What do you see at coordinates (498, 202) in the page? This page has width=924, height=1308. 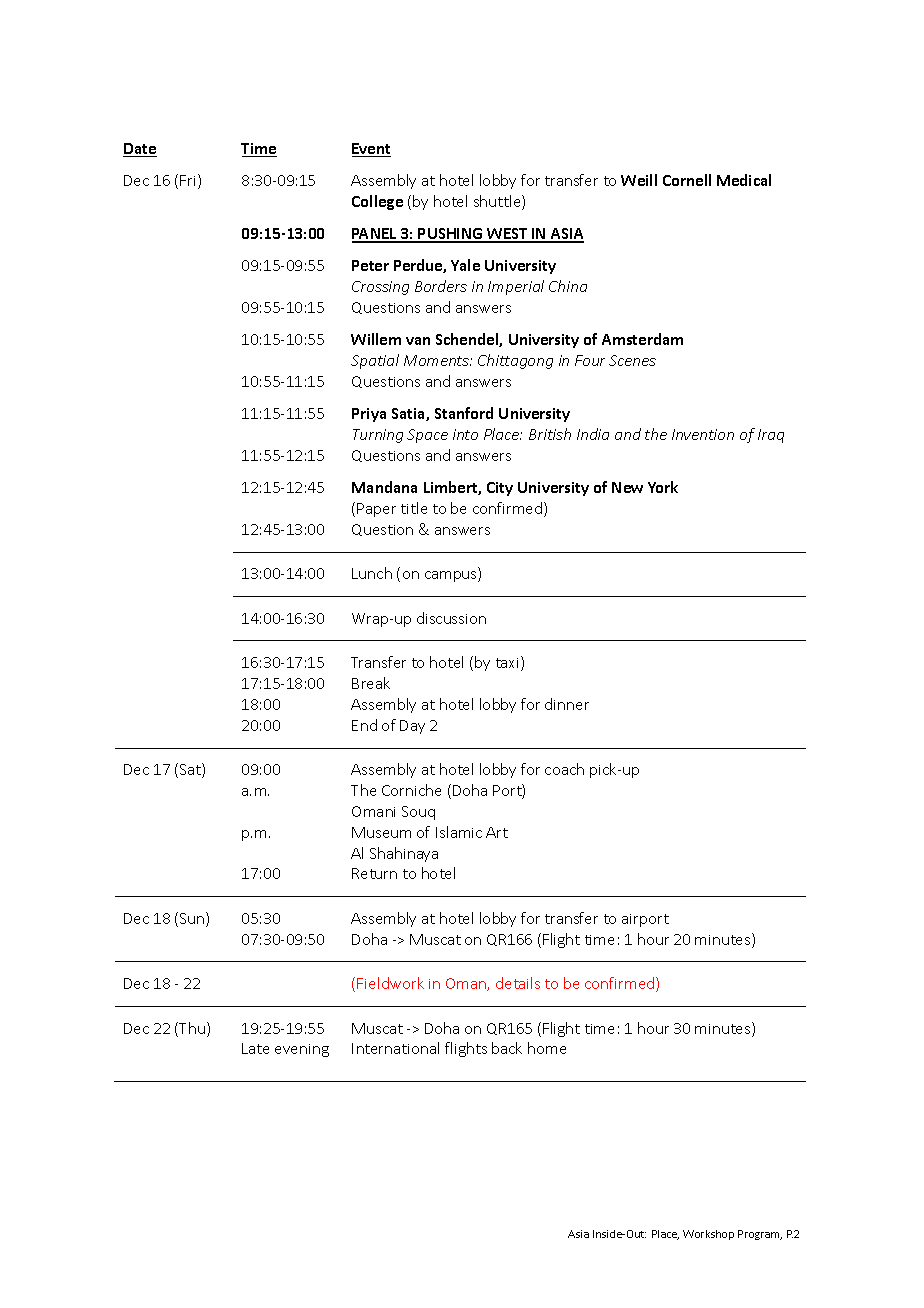 I see `shuttle` at bounding box center [498, 202].
